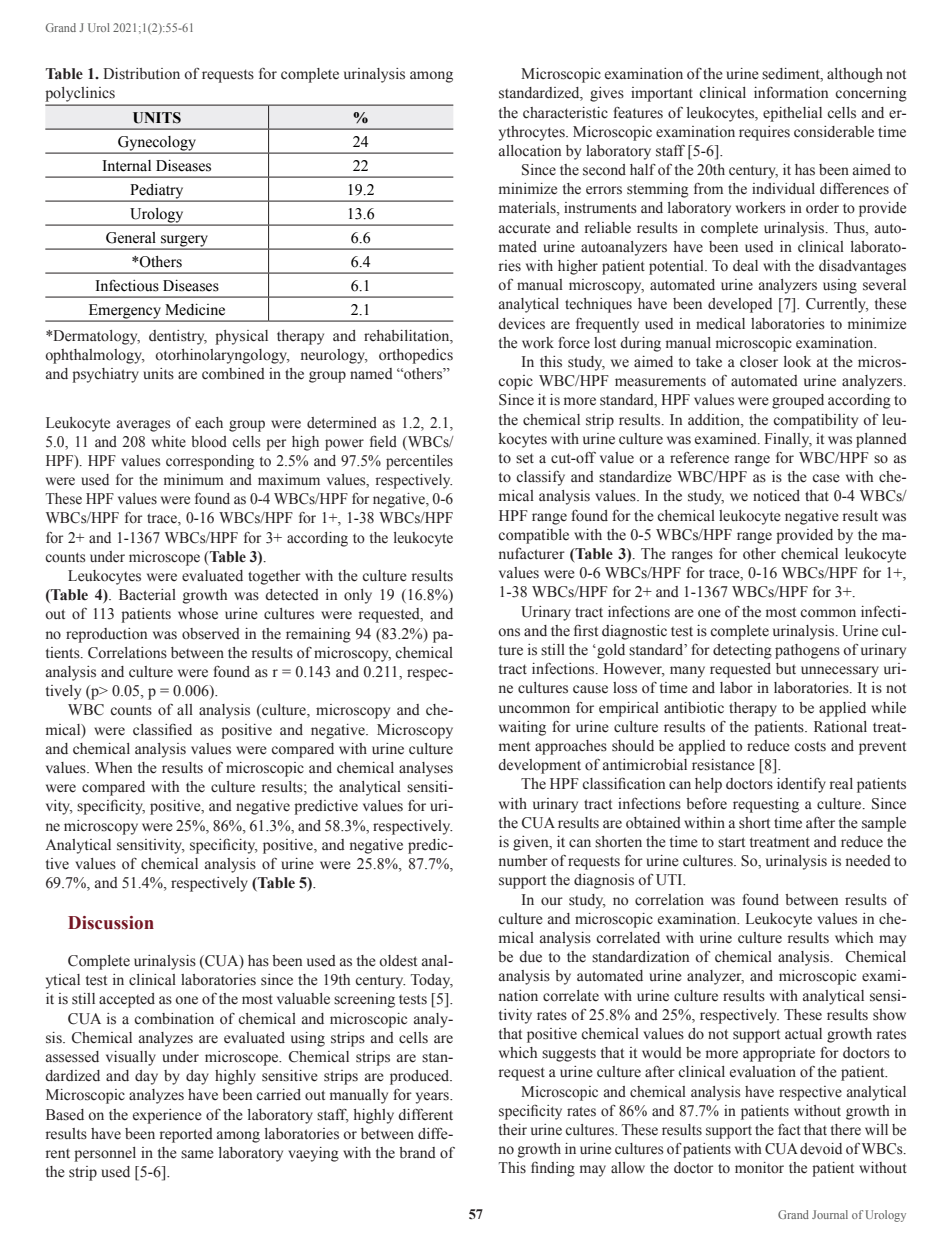 The image size is (952, 1247). I want to click on white, so click(169, 442).
